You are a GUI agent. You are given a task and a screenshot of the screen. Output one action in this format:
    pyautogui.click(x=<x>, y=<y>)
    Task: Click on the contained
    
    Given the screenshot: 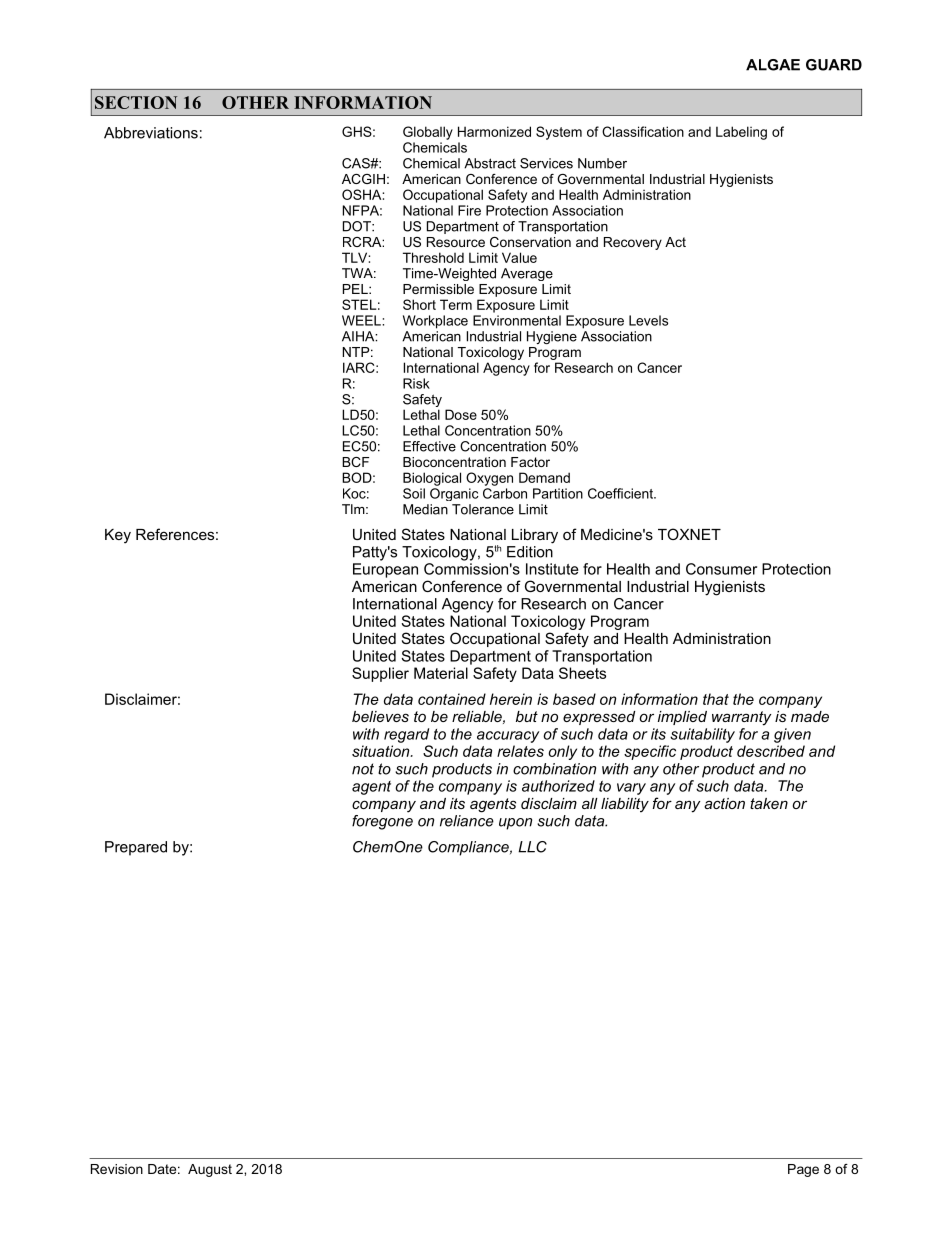 What is the action you would take?
    pyautogui.click(x=452, y=699)
